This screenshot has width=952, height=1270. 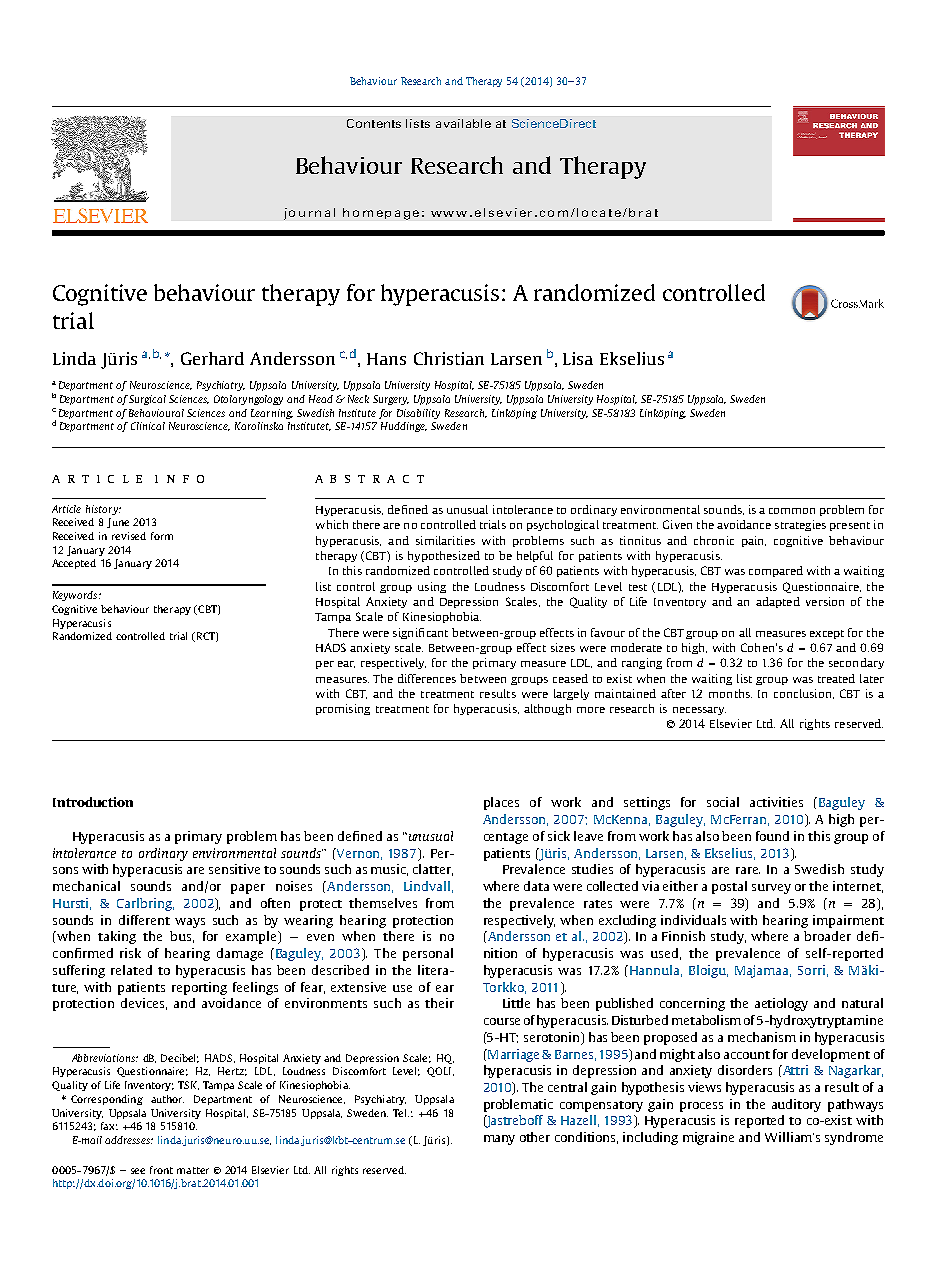 What do you see at coordinates (427, 678) in the screenshot?
I see `differences` at bounding box center [427, 678].
